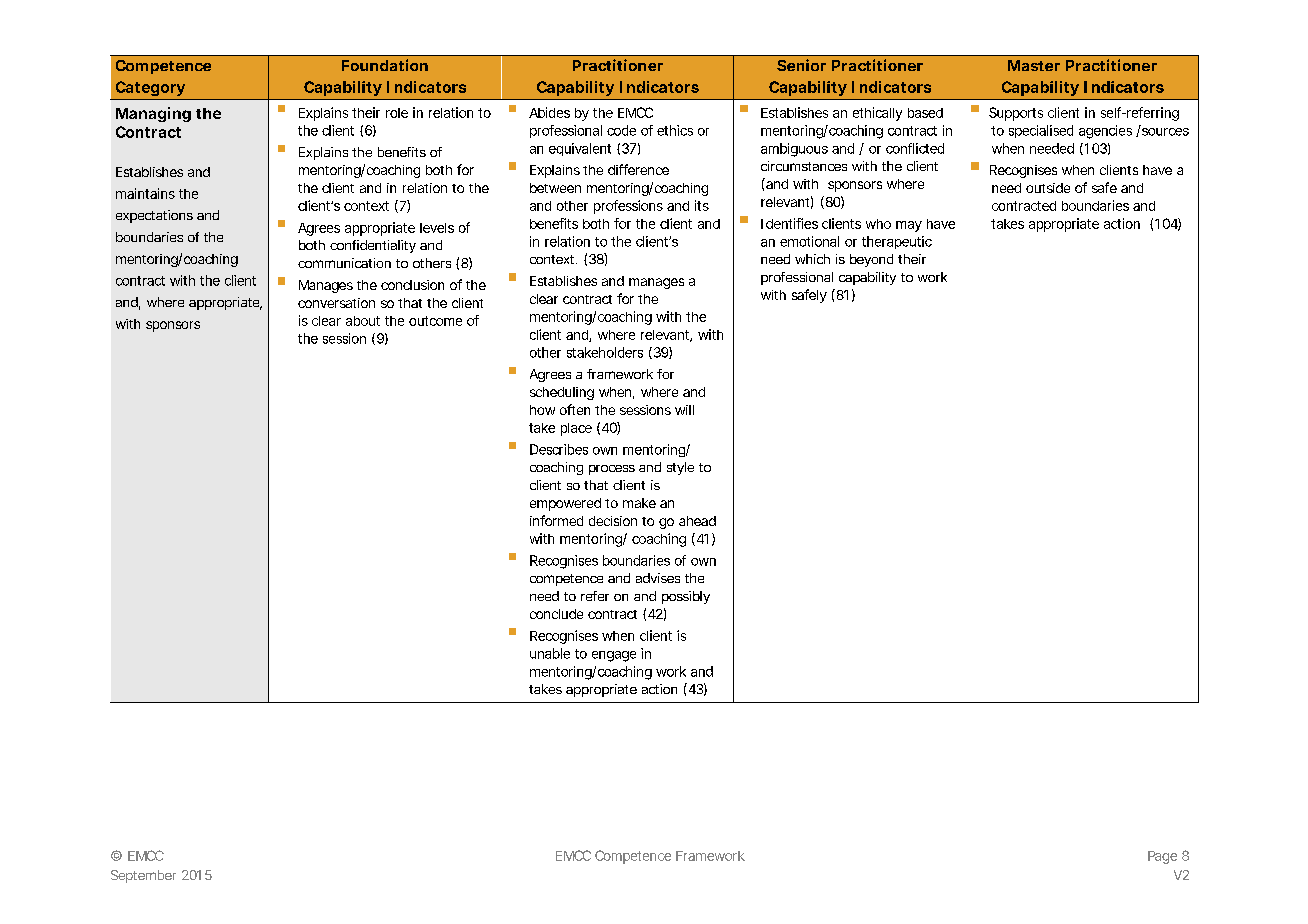 Image resolution: width=1308 pixels, height=924 pixels. What do you see at coordinates (1034, 65) in the page?
I see `Master` at bounding box center [1034, 65].
